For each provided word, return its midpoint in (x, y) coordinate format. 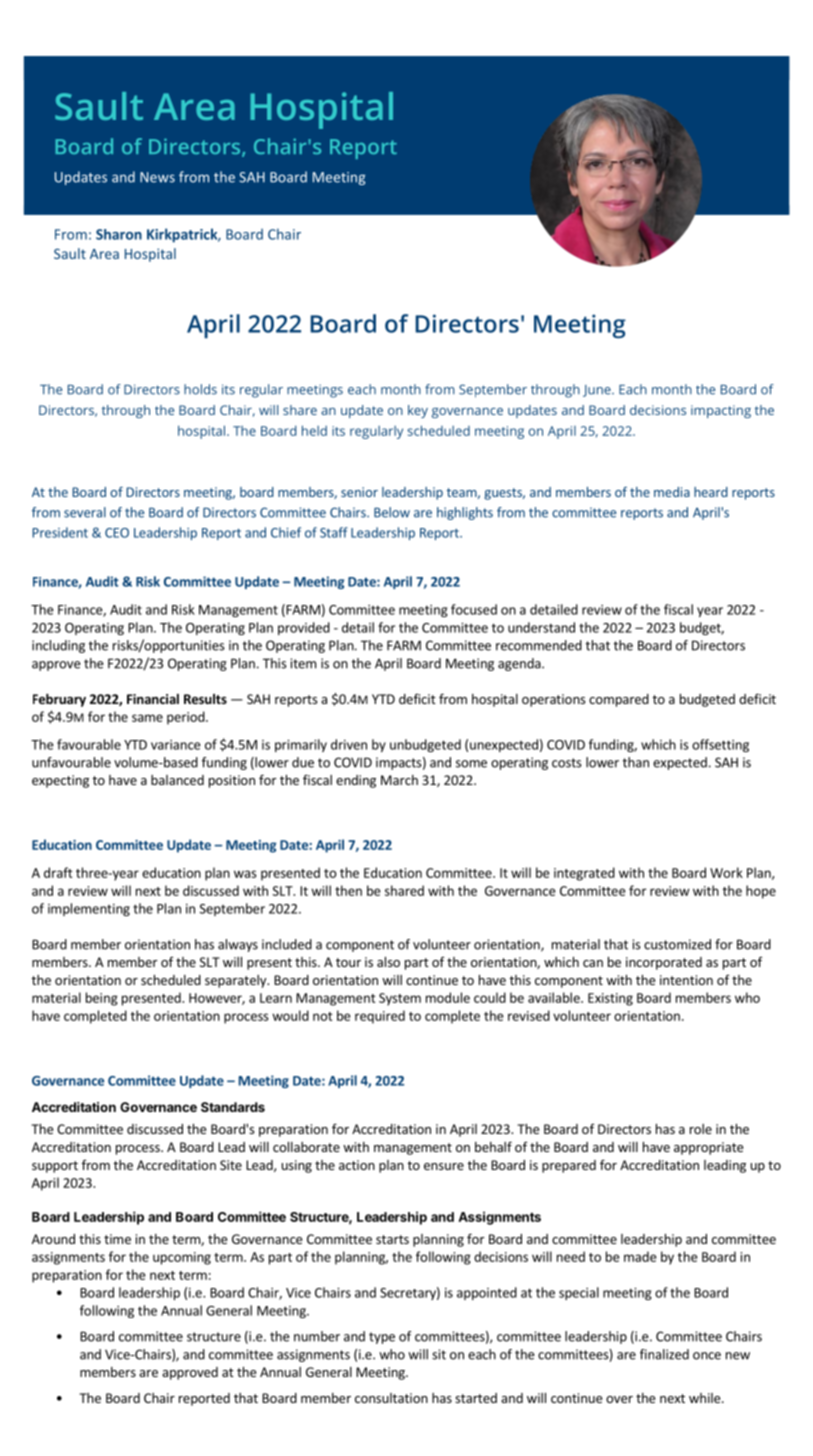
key (418, 411)
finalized (664, 1354)
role (701, 1129)
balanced (177, 780)
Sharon (119, 234)
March (399, 780)
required (380, 1017)
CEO (117, 533)
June (598, 391)
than (636, 762)
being (102, 999)
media (672, 492)
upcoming (182, 1258)
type (382, 1338)
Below (392, 512)
